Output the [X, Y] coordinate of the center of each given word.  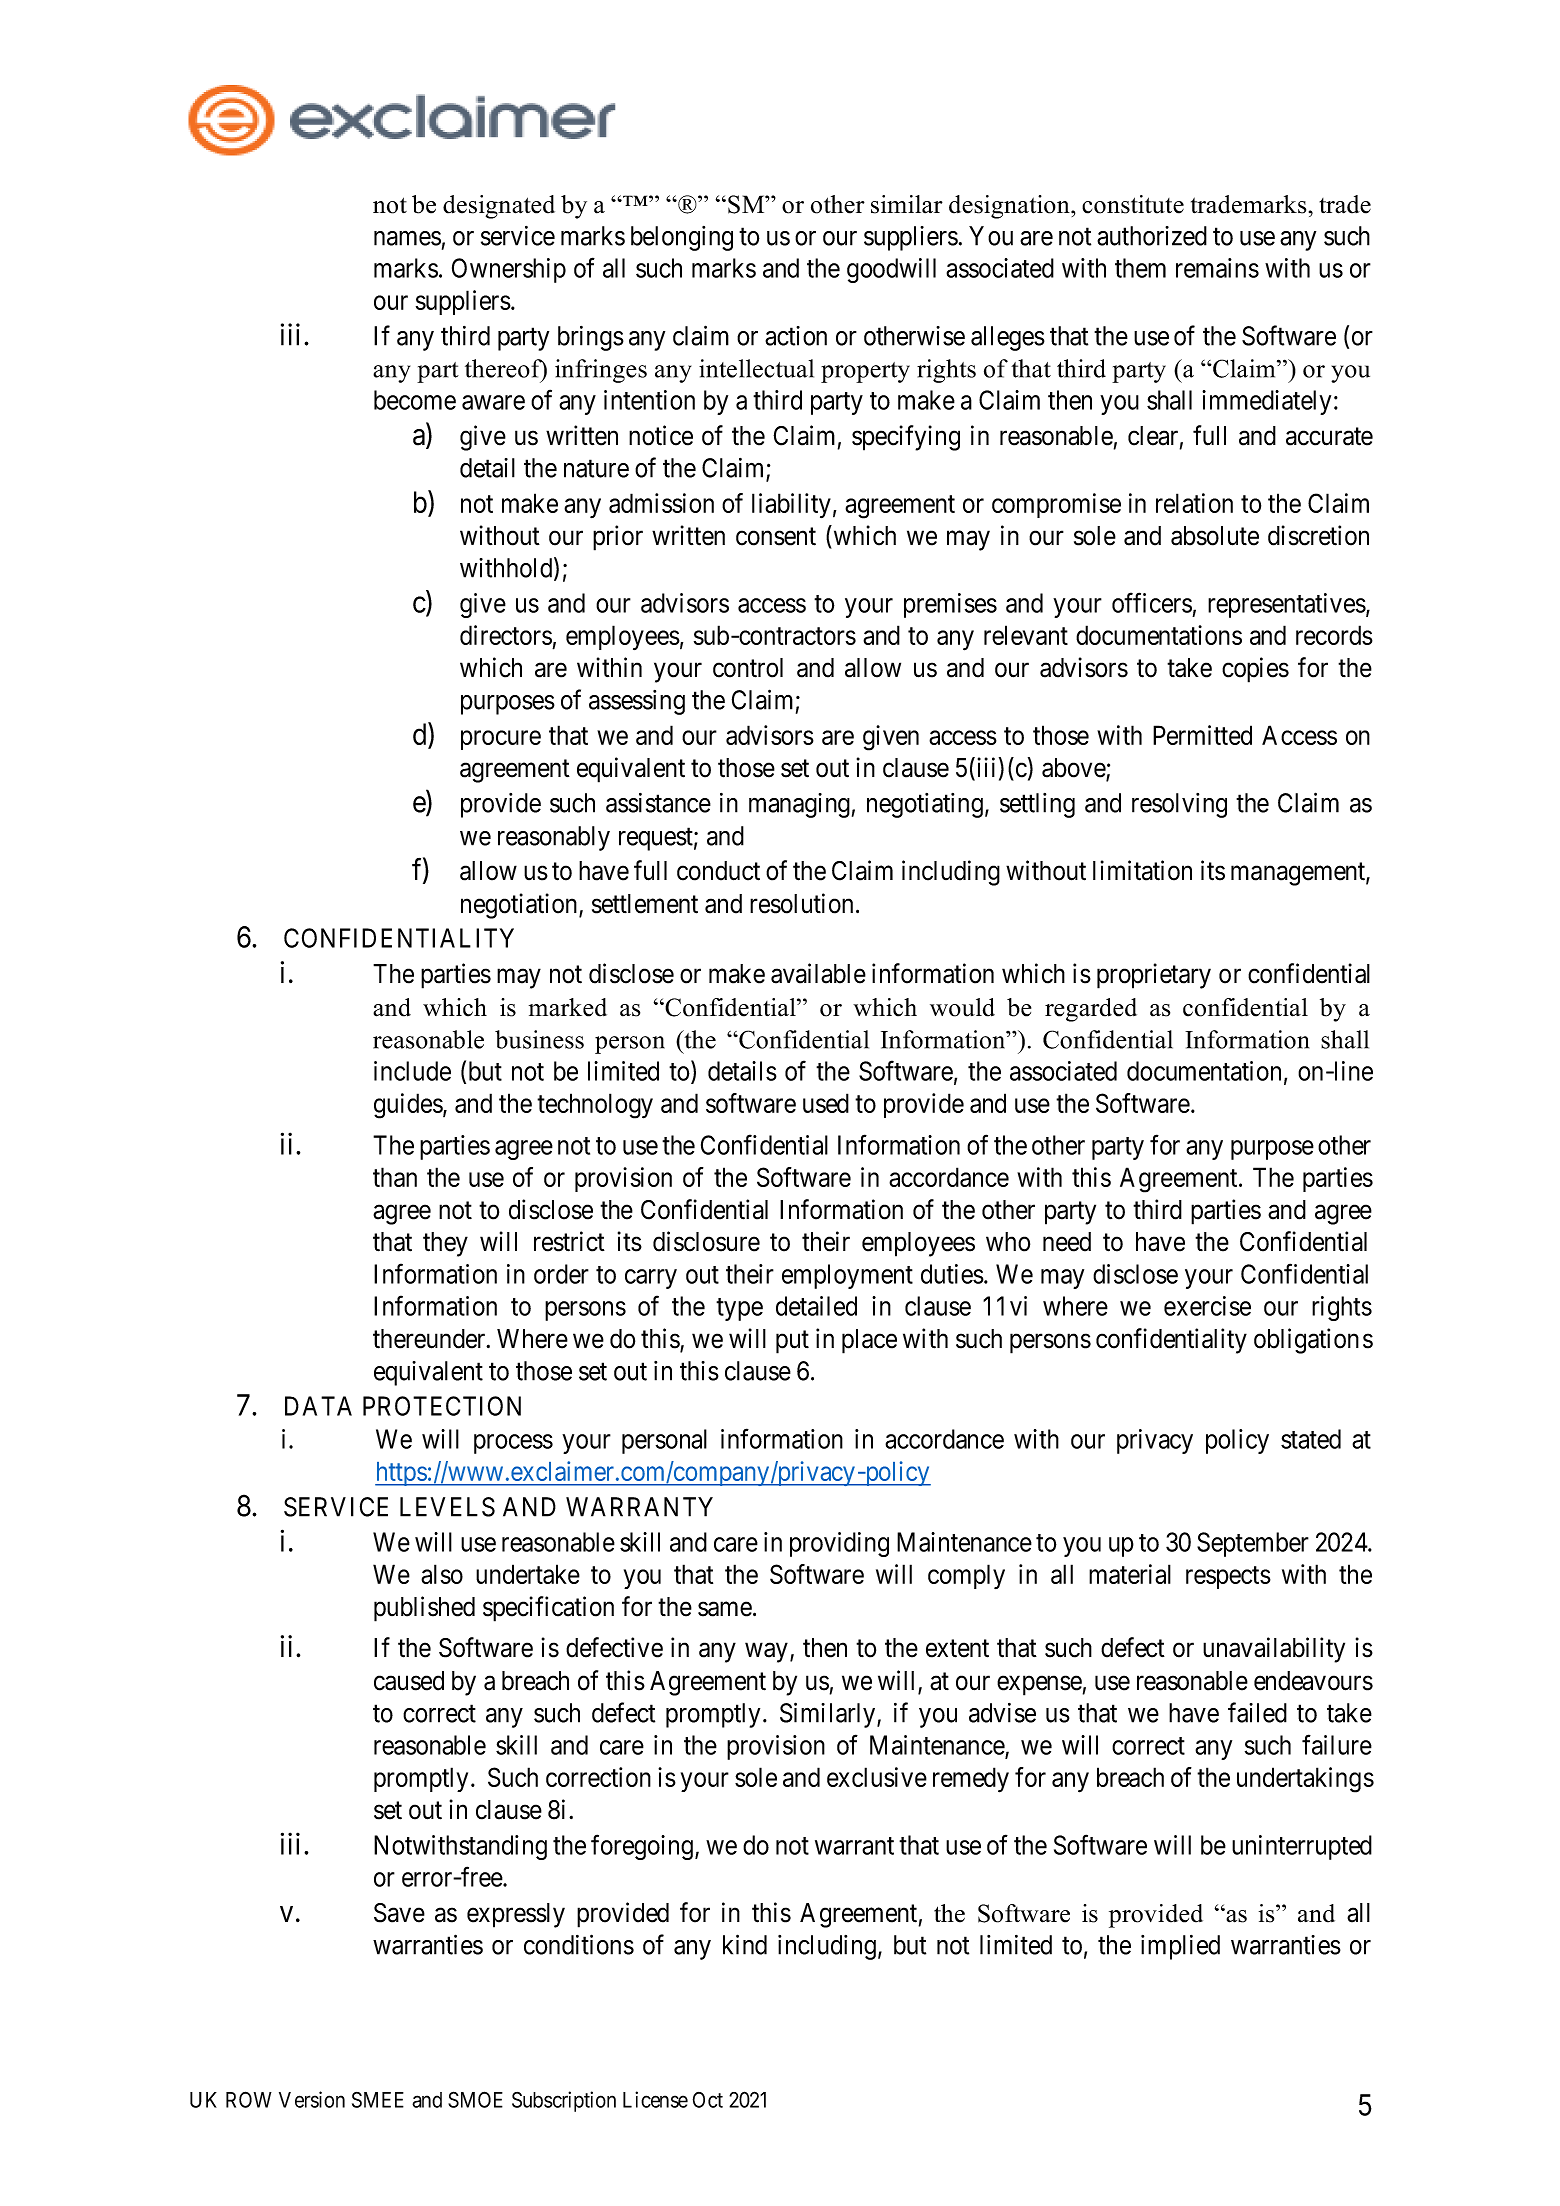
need [1067, 1242]
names [407, 238]
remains [1217, 268]
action [796, 336]
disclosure [706, 1241]
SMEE [378, 2100]
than [395, 1177]
